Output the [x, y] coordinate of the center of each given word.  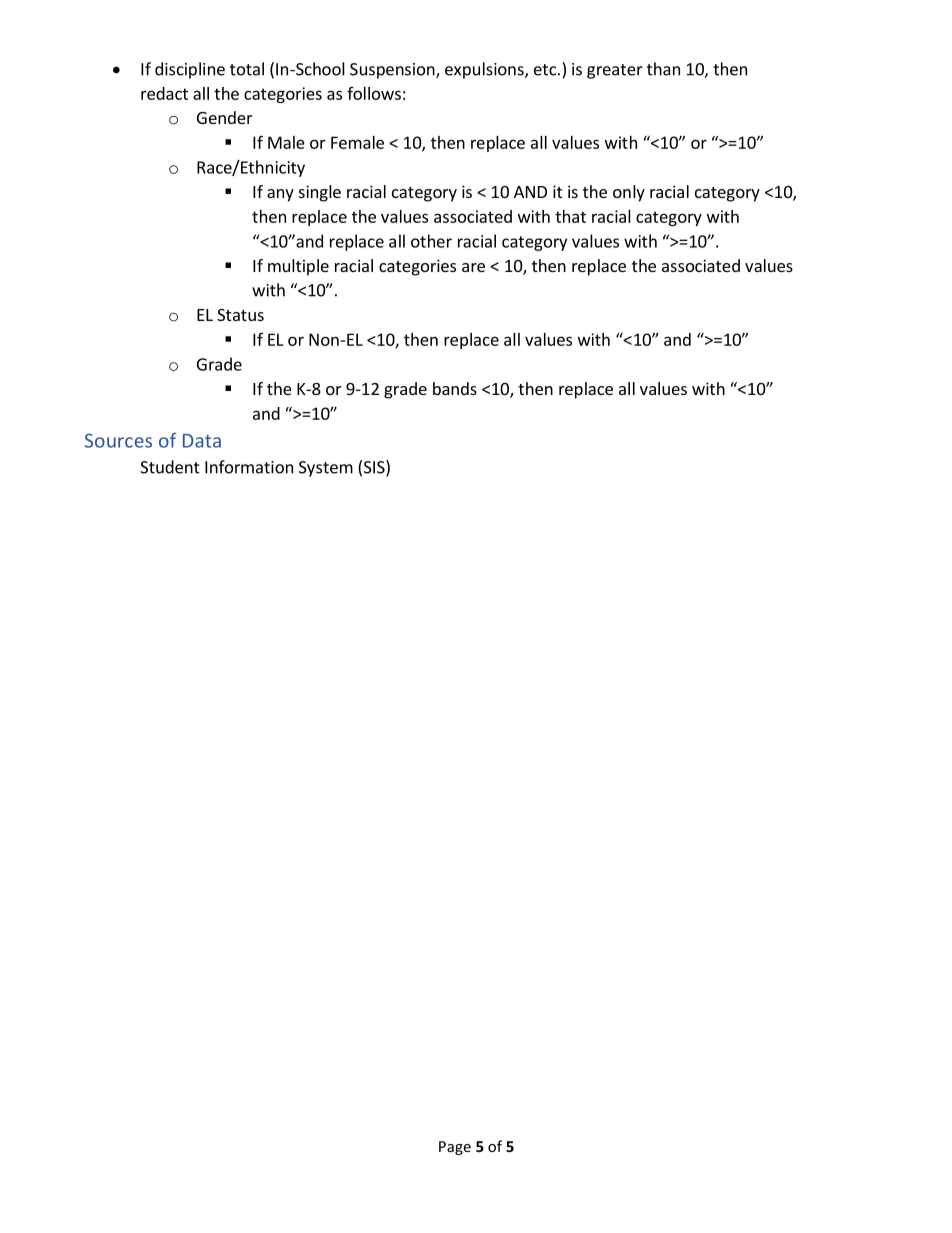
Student [170, 467]
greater [615, 71]
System [326, 469]
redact [164, 93]
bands [455, 388]
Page [455, 1148]
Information [249, 467]
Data [202, 441]
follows [374, 93]
